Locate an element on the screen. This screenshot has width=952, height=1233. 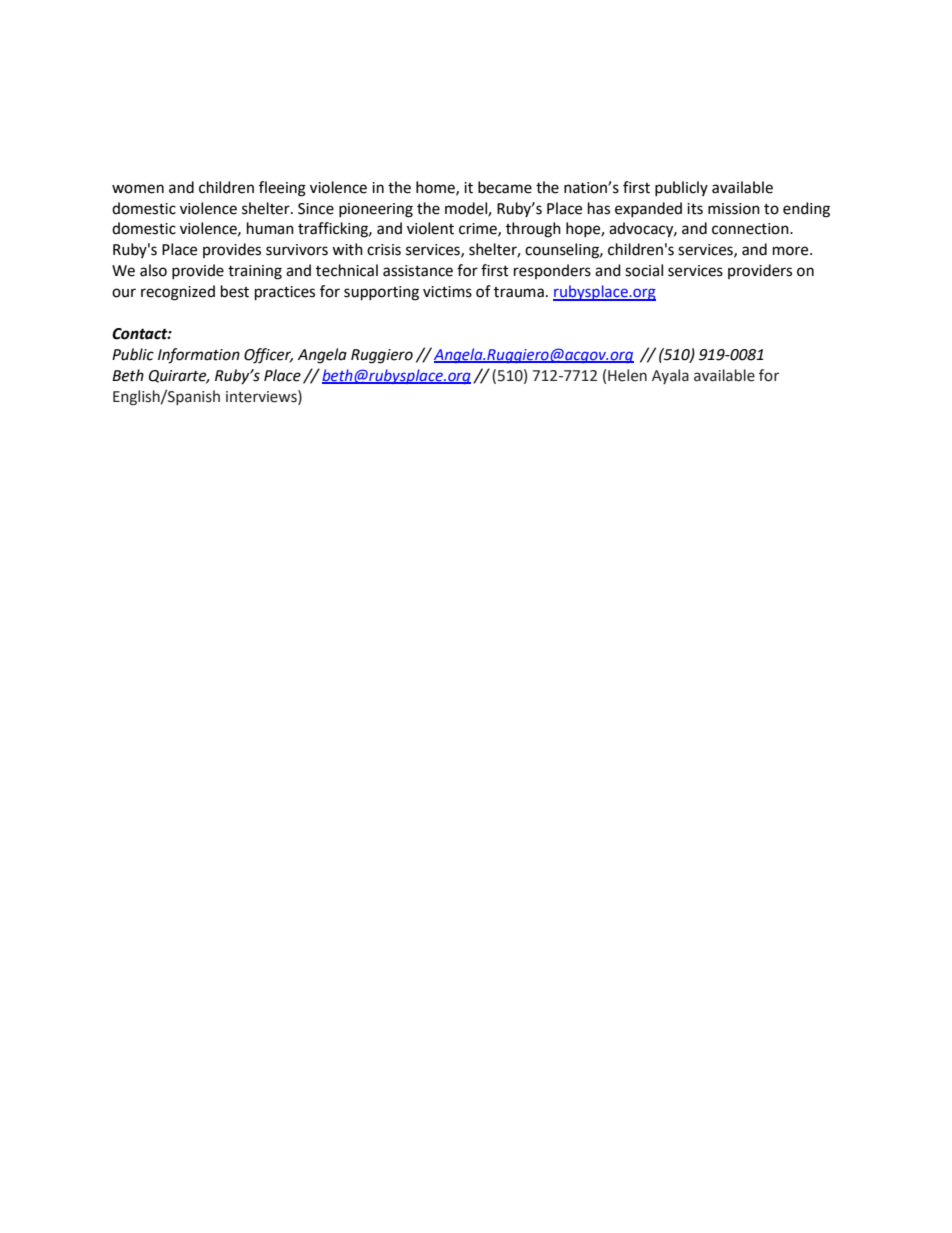
mission is located at coordinates (734, 209).
